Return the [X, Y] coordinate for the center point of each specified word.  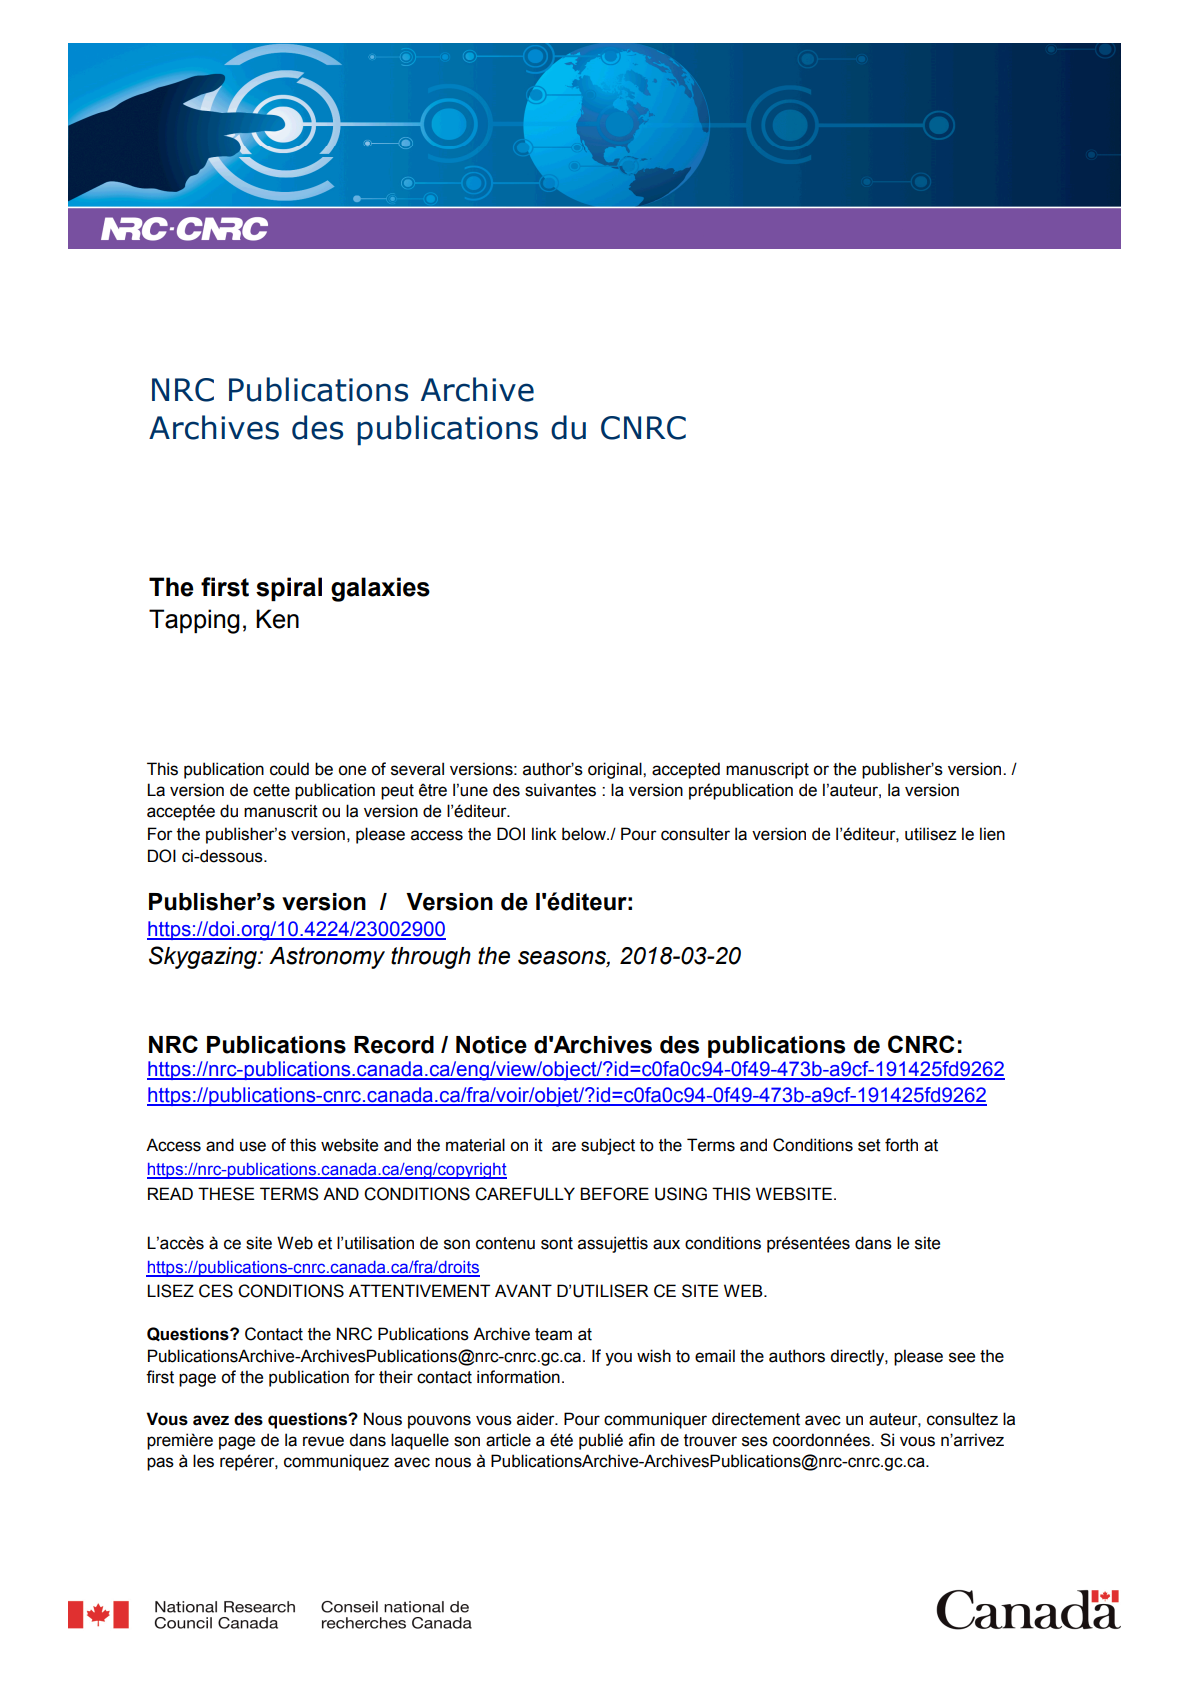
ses [755, 1441]
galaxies [380, 589]
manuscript [767, 770]
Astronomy [327, 958]
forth [901, 1145]
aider [537, 1419]
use [253, 1146]
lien [992, 834]
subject [608, 1146]
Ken [277, 619]
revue [323, 1441]
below [585, 834]
